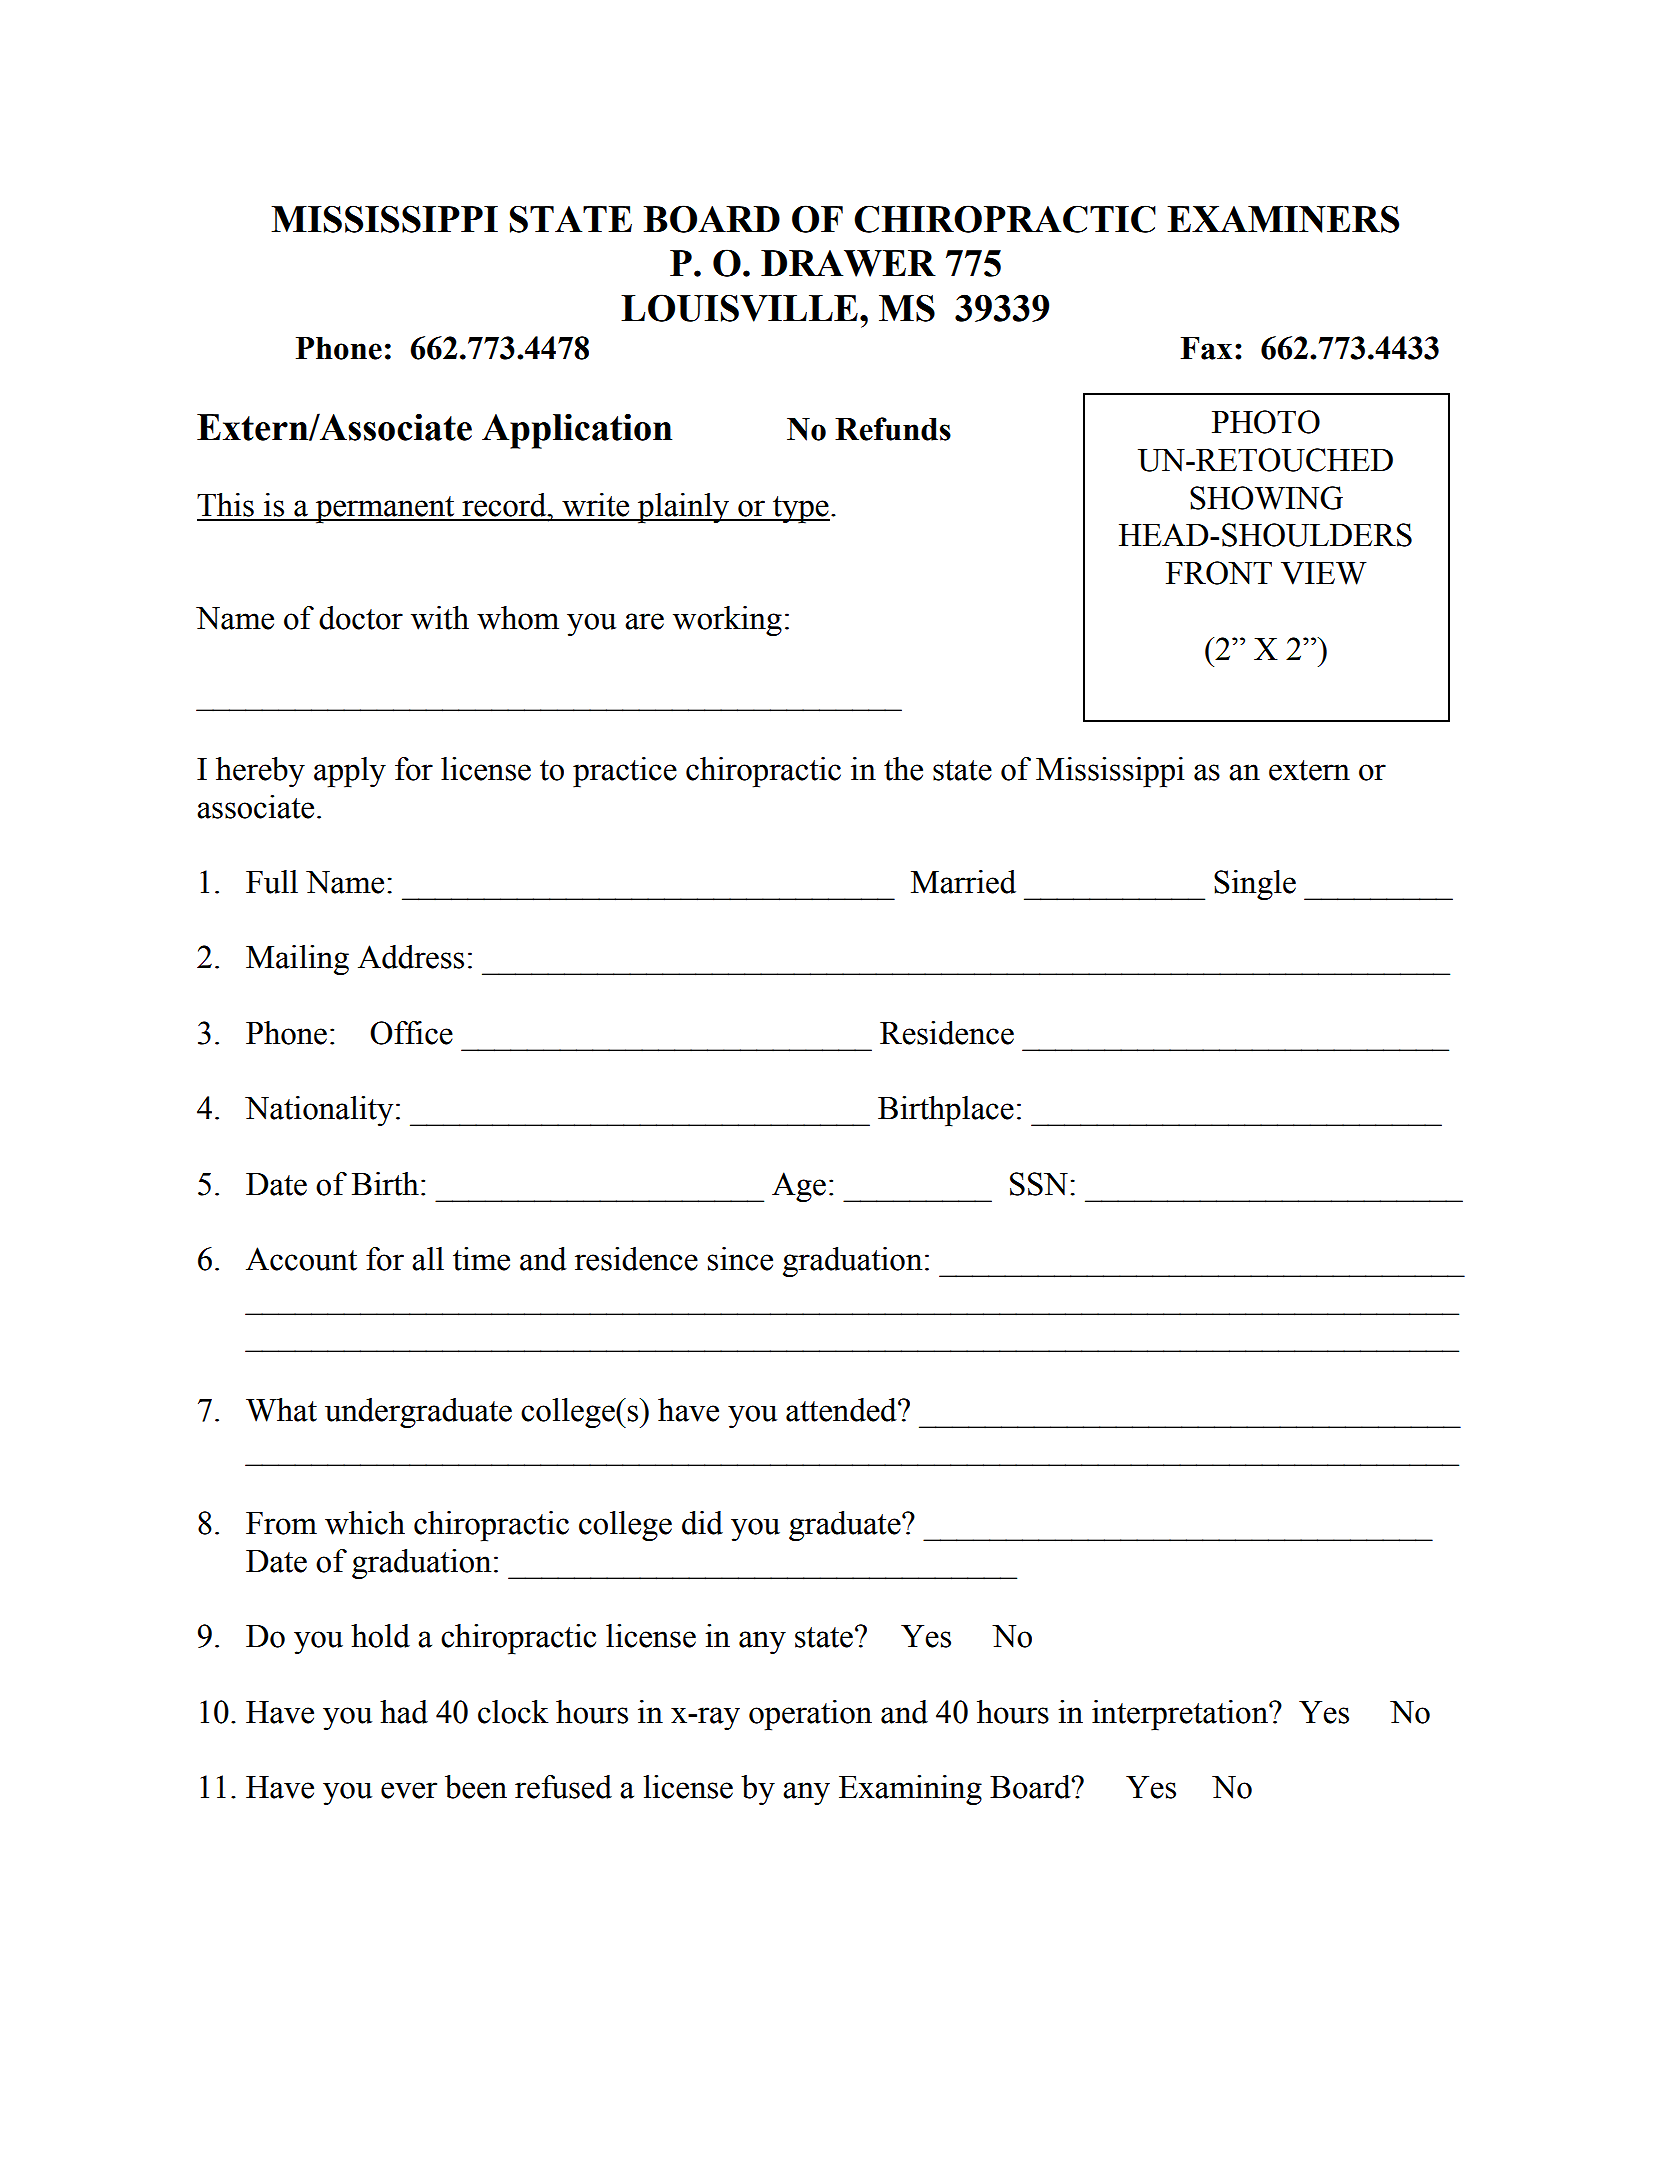  I want to click on the, so click(903, 769).
